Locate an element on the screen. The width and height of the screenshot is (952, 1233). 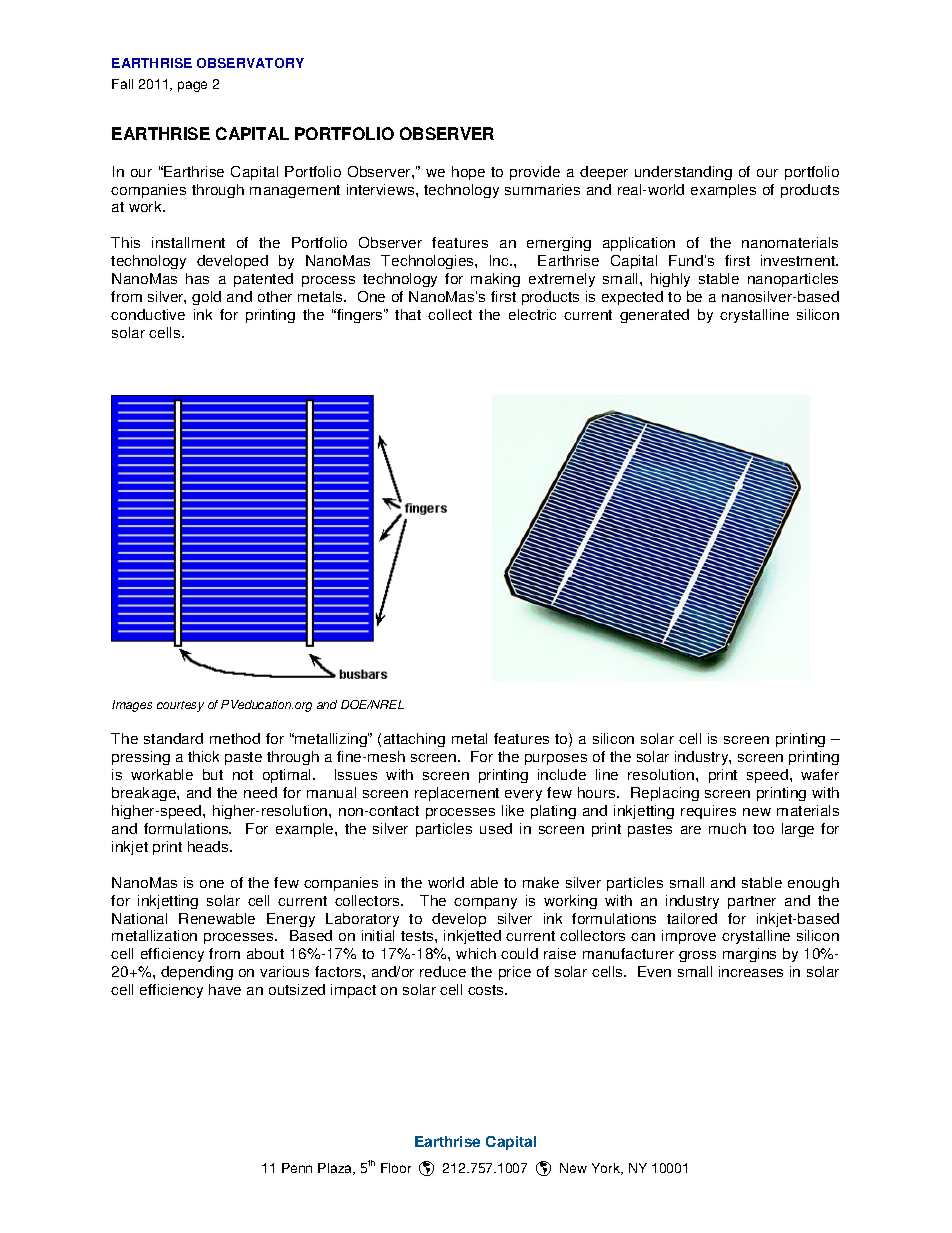
requires is located at coordinates (708, 812).
